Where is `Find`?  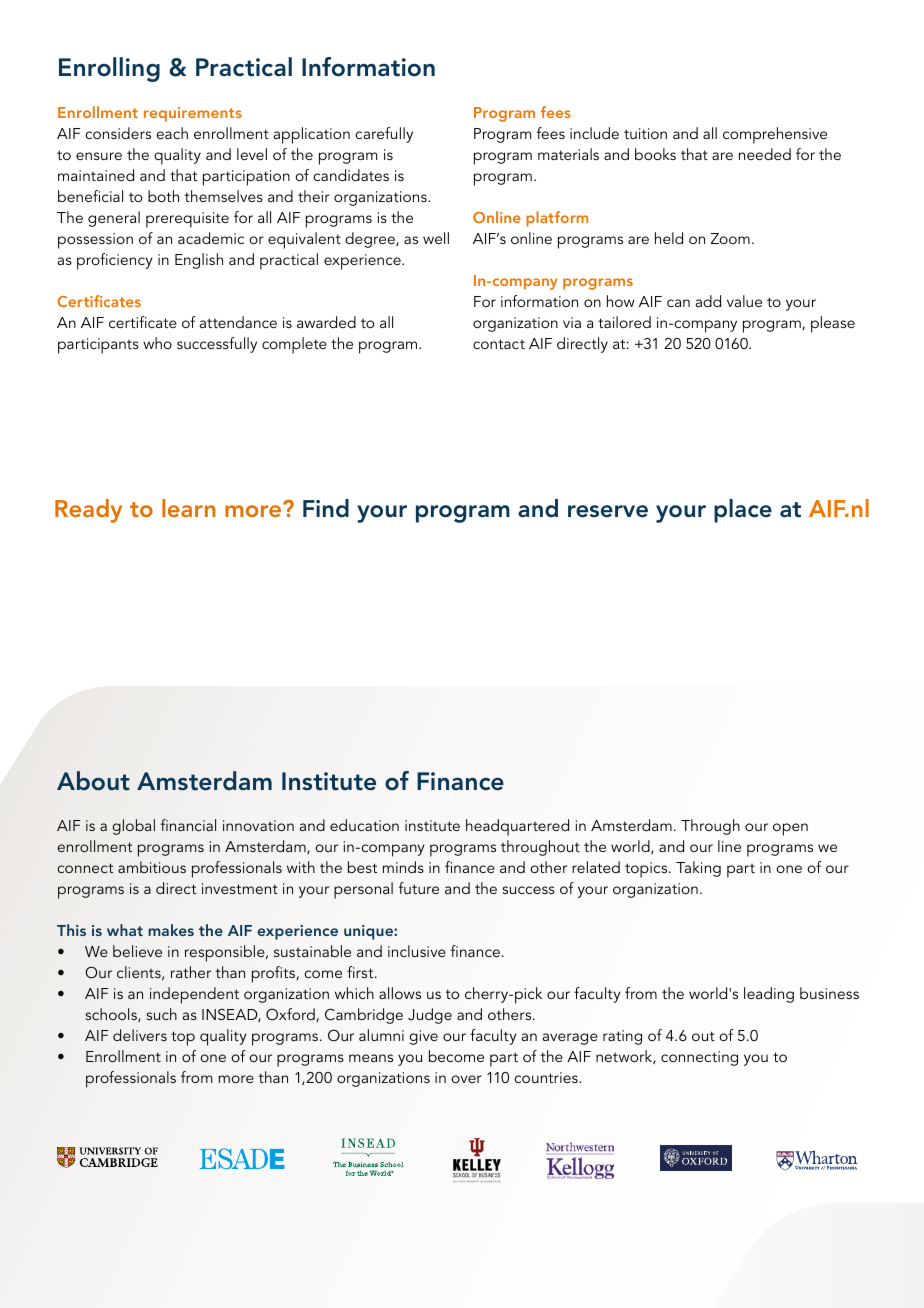 Find is located at coordinates (326, 508).
